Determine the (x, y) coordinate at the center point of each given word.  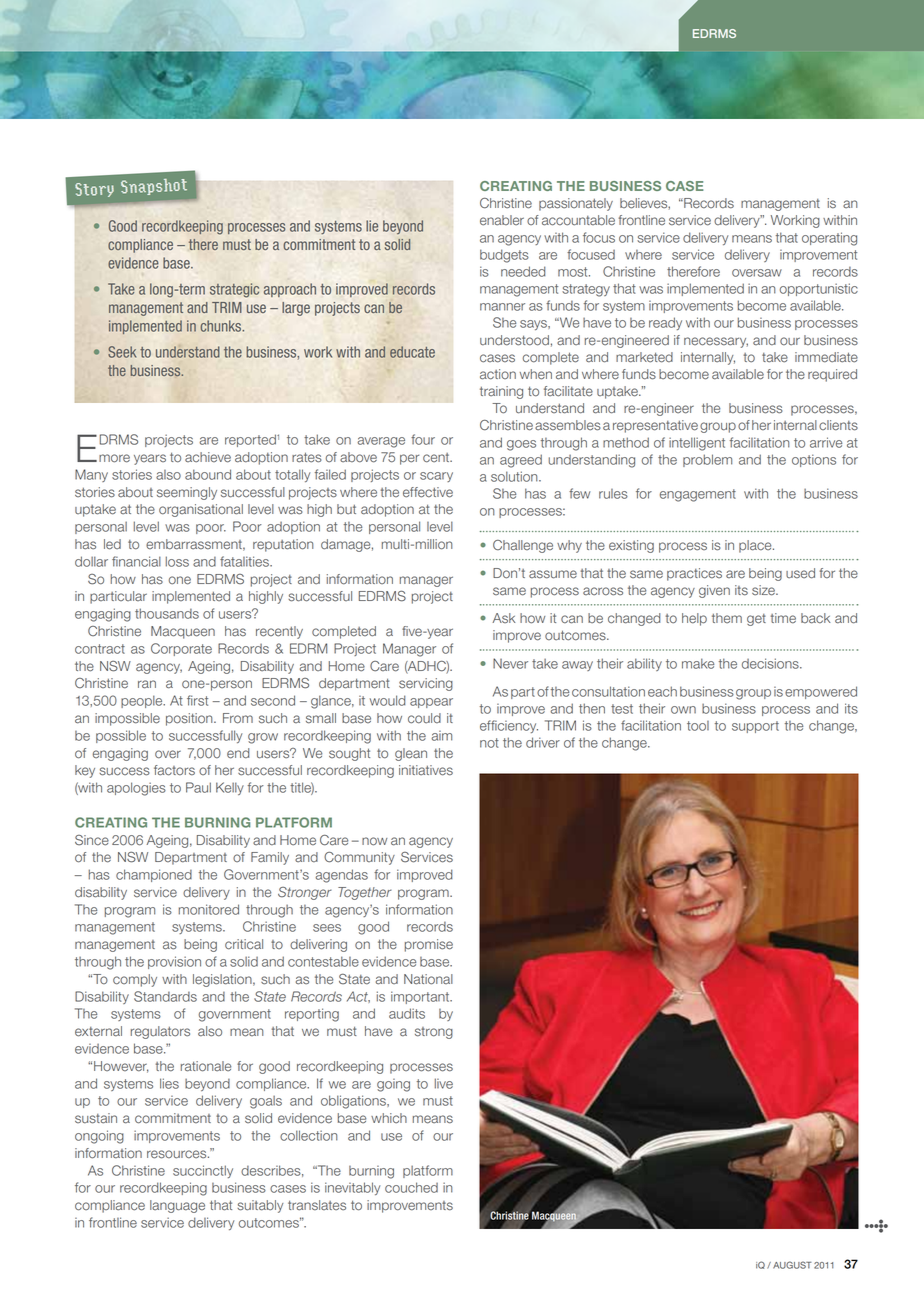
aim (441, 736)
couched (411, 1187)
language (177, 1206)
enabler (502, 220)
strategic (234, 290)
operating (829, 239)
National (428, 979)
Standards (165, 996)
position (190, 719)
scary (436, 477)
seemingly (187, 493)
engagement (698, 495)
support (755, 727)
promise (429, 945)
